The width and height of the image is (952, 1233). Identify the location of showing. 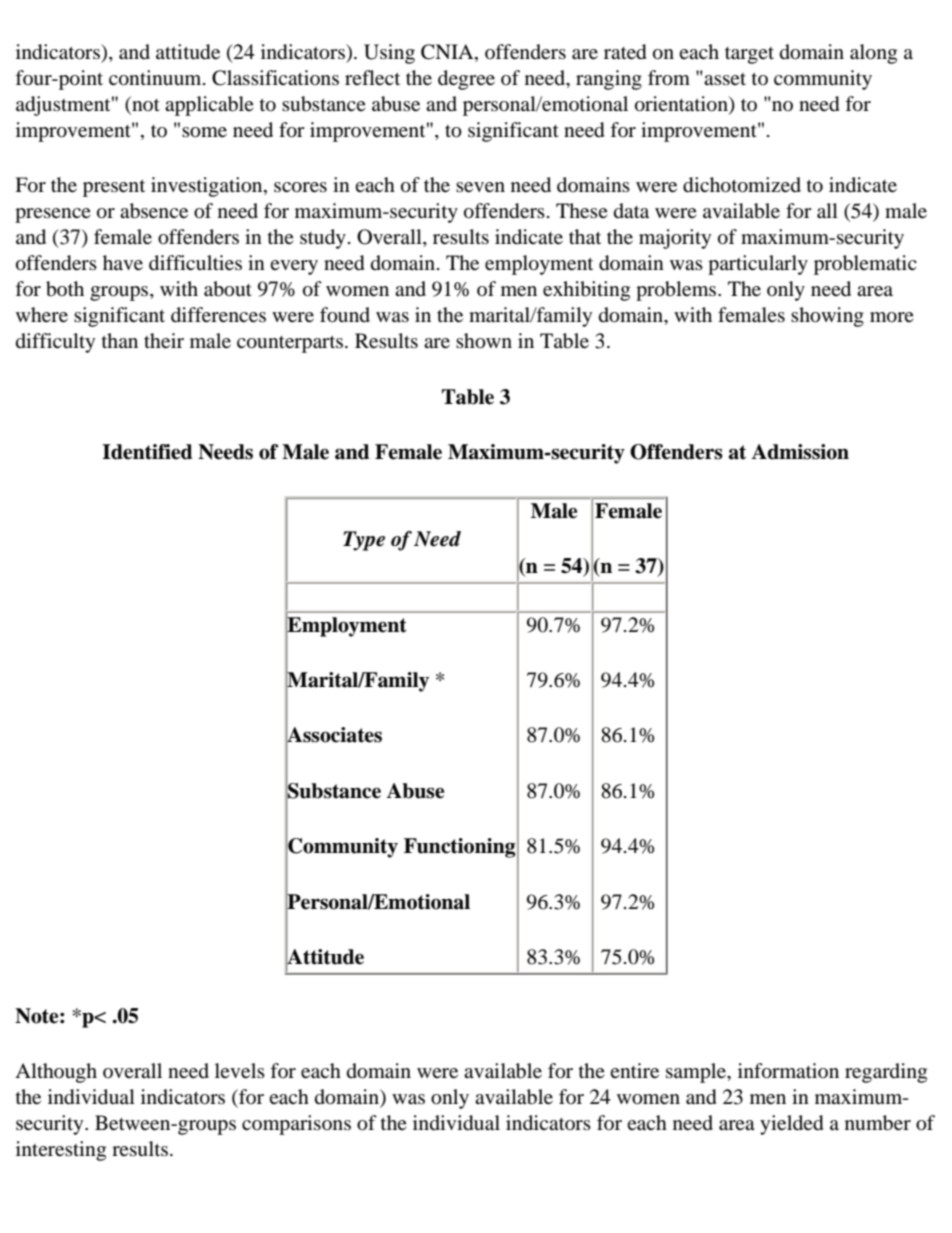
(827, 317).
